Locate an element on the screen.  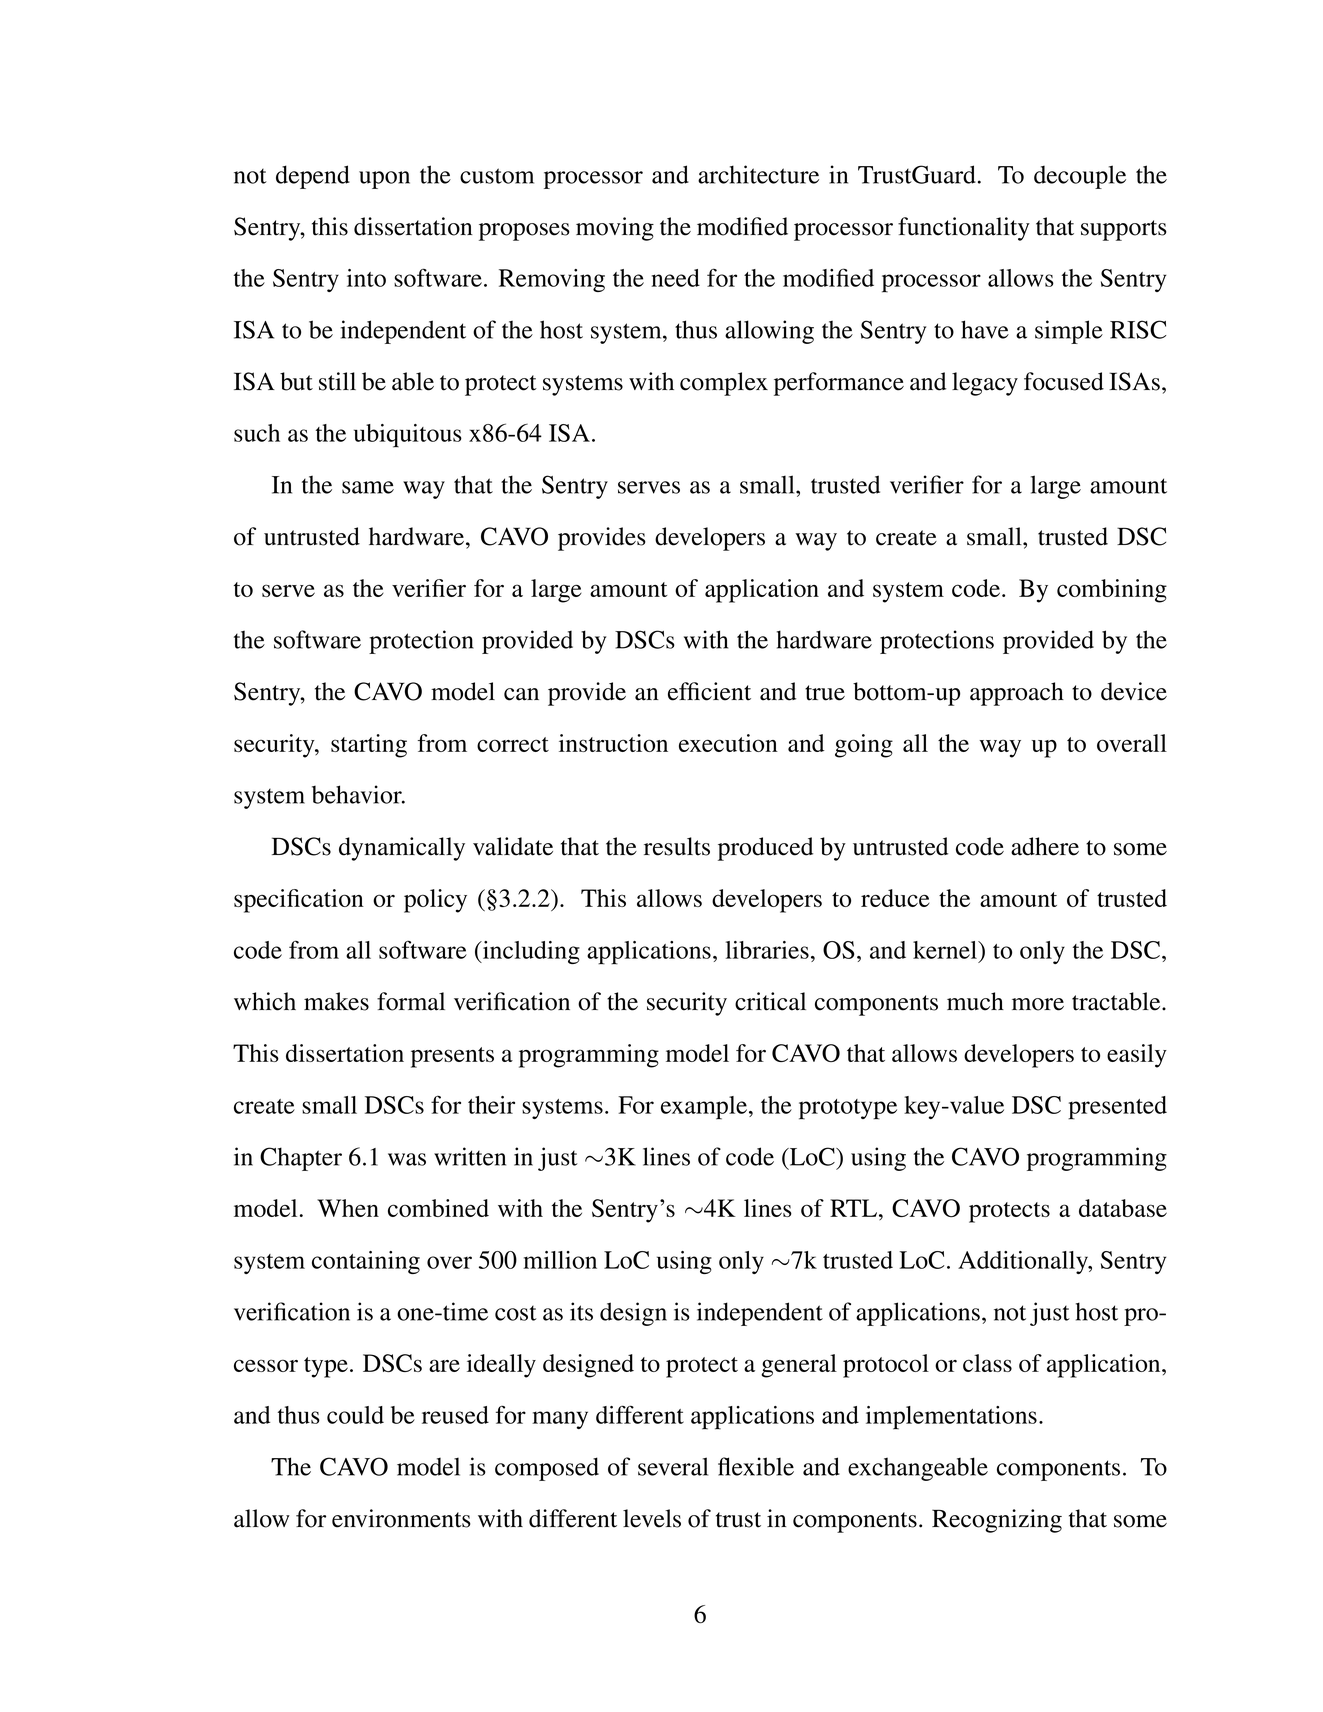
adhere is located at coordinates (1045, 846).
